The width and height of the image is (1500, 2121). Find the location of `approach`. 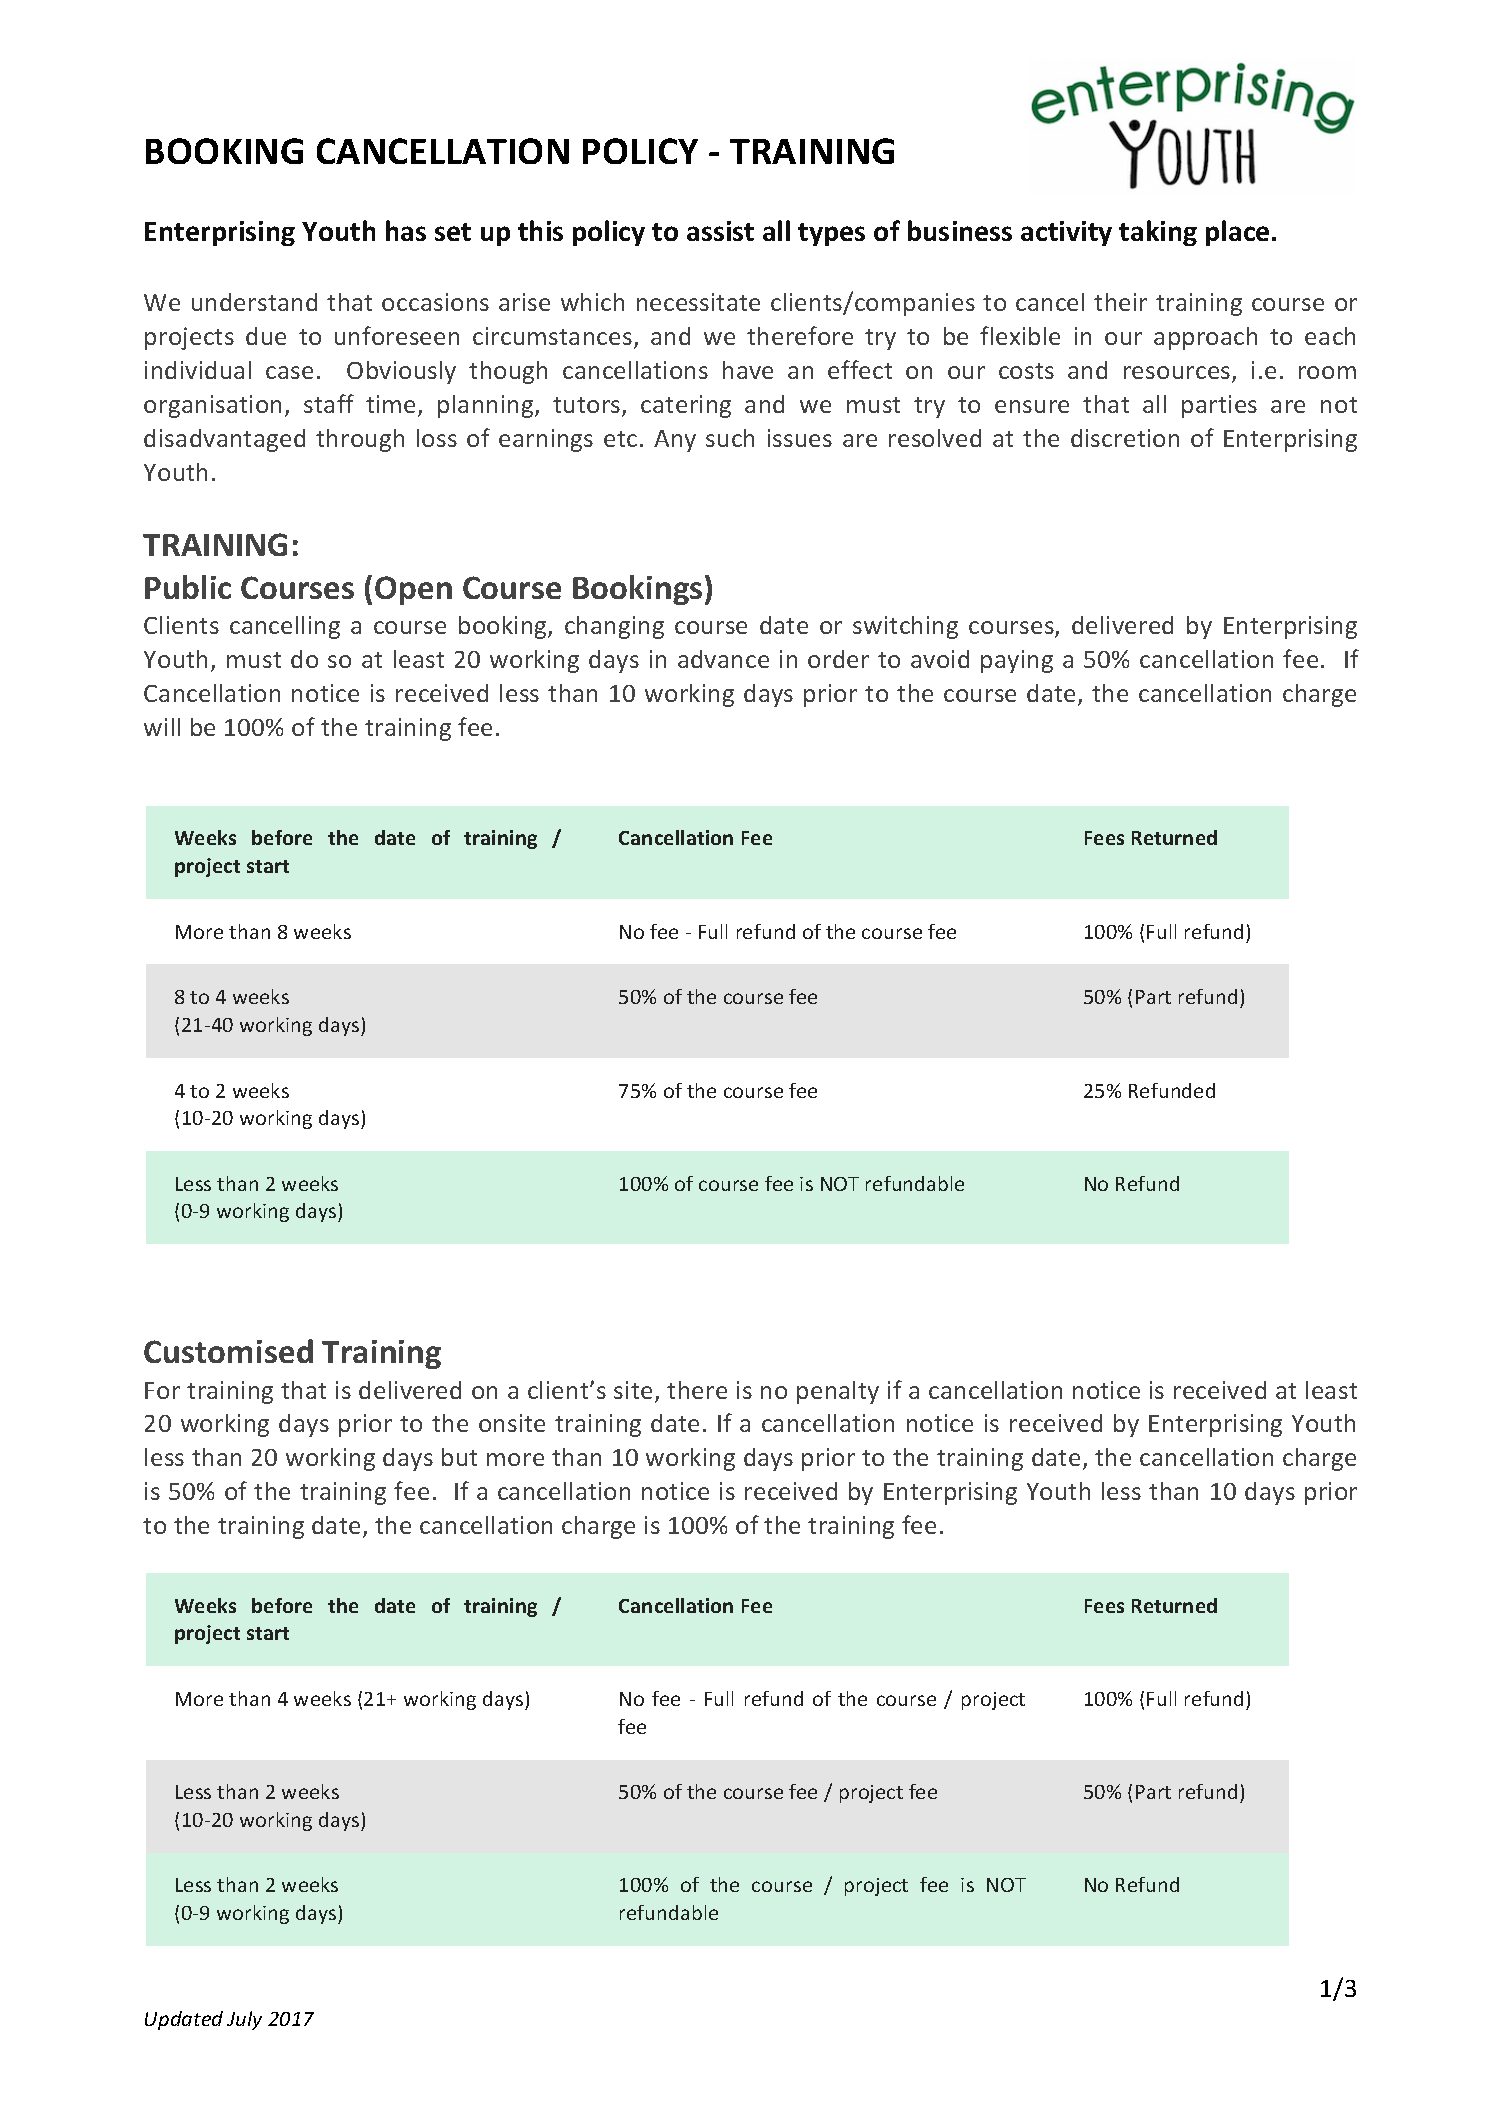

approach is located at coordinates (1205, 338).
